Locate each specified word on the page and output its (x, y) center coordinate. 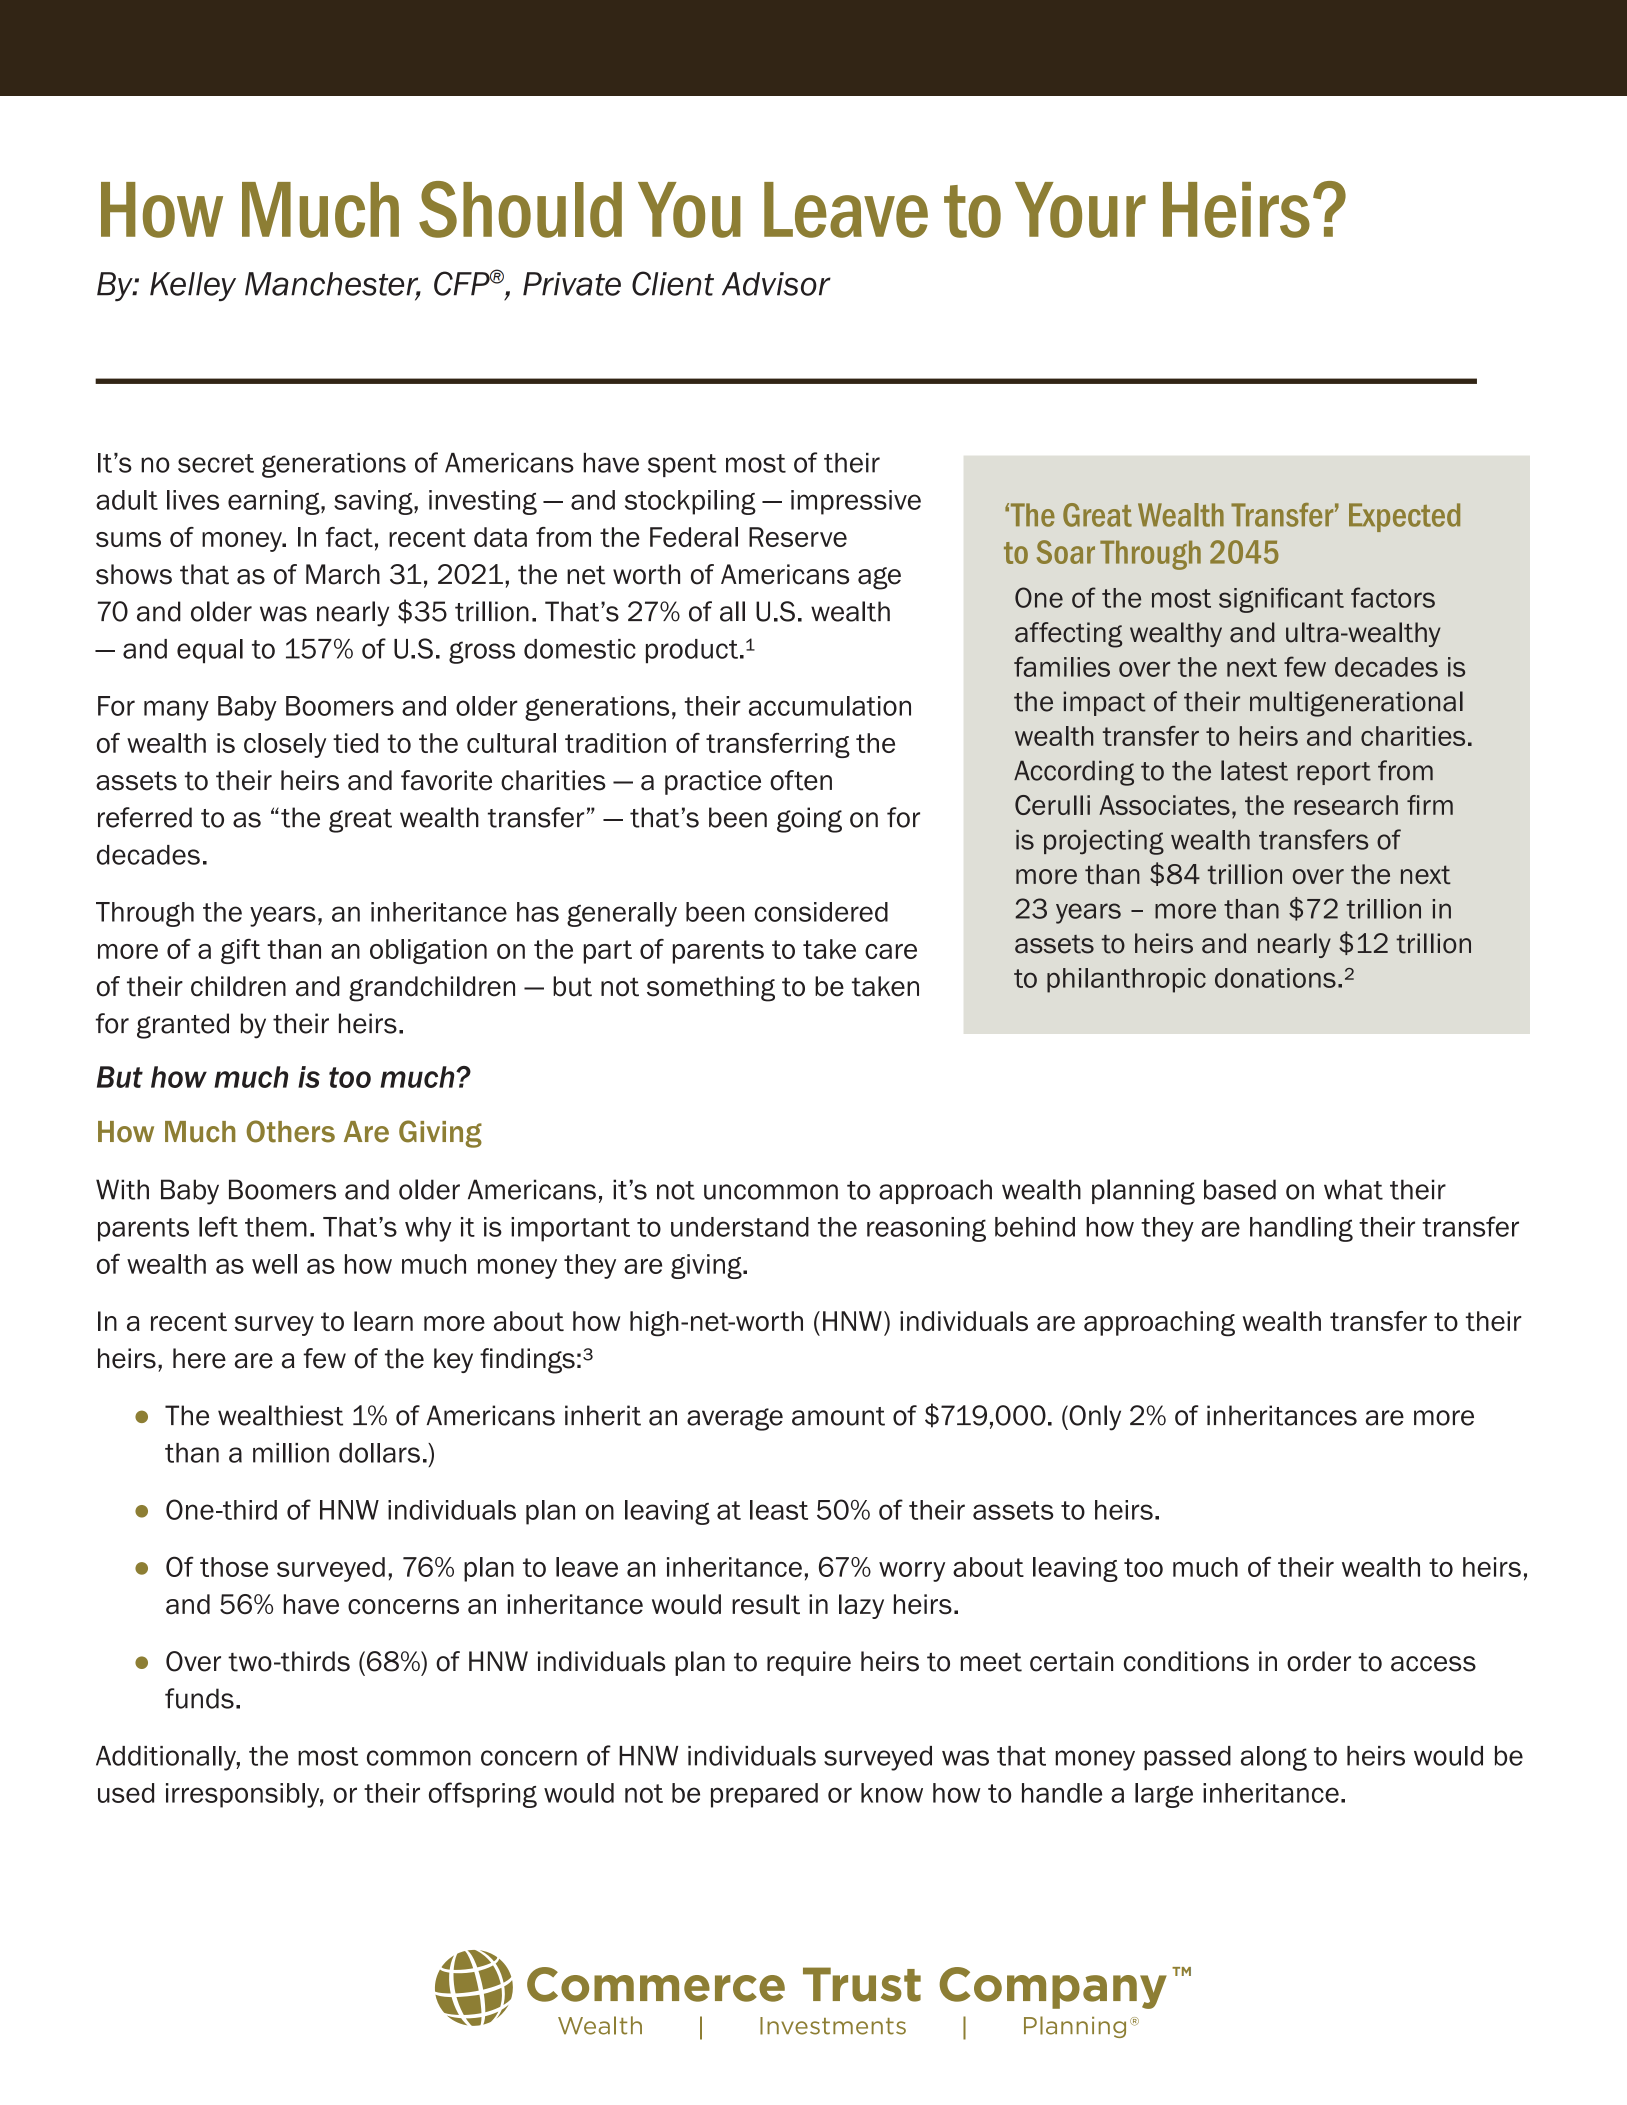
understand (740, 1227)
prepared (764, 1795)
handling (1301, 1229)
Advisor (776, 284)
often (801, 780)
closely (285, 745)
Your (1080, 210)
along (1274, 1758)
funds (199, 1698)
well (274, 1264)
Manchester (333, 285)
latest (1254, 770)
